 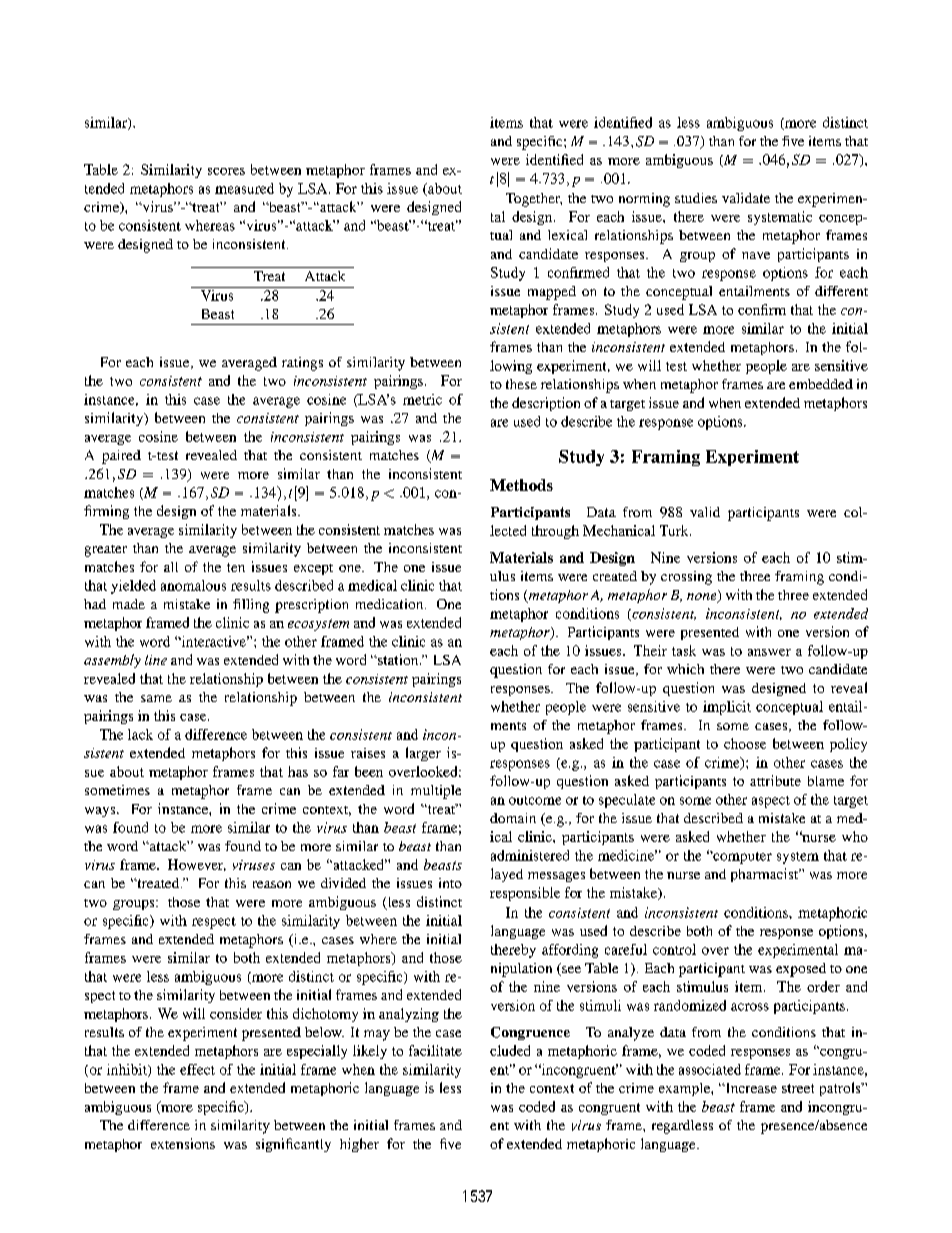 What do you see at coordinates (121, 457) in the page?
I see `paired` at bounding box center [121, 457].
